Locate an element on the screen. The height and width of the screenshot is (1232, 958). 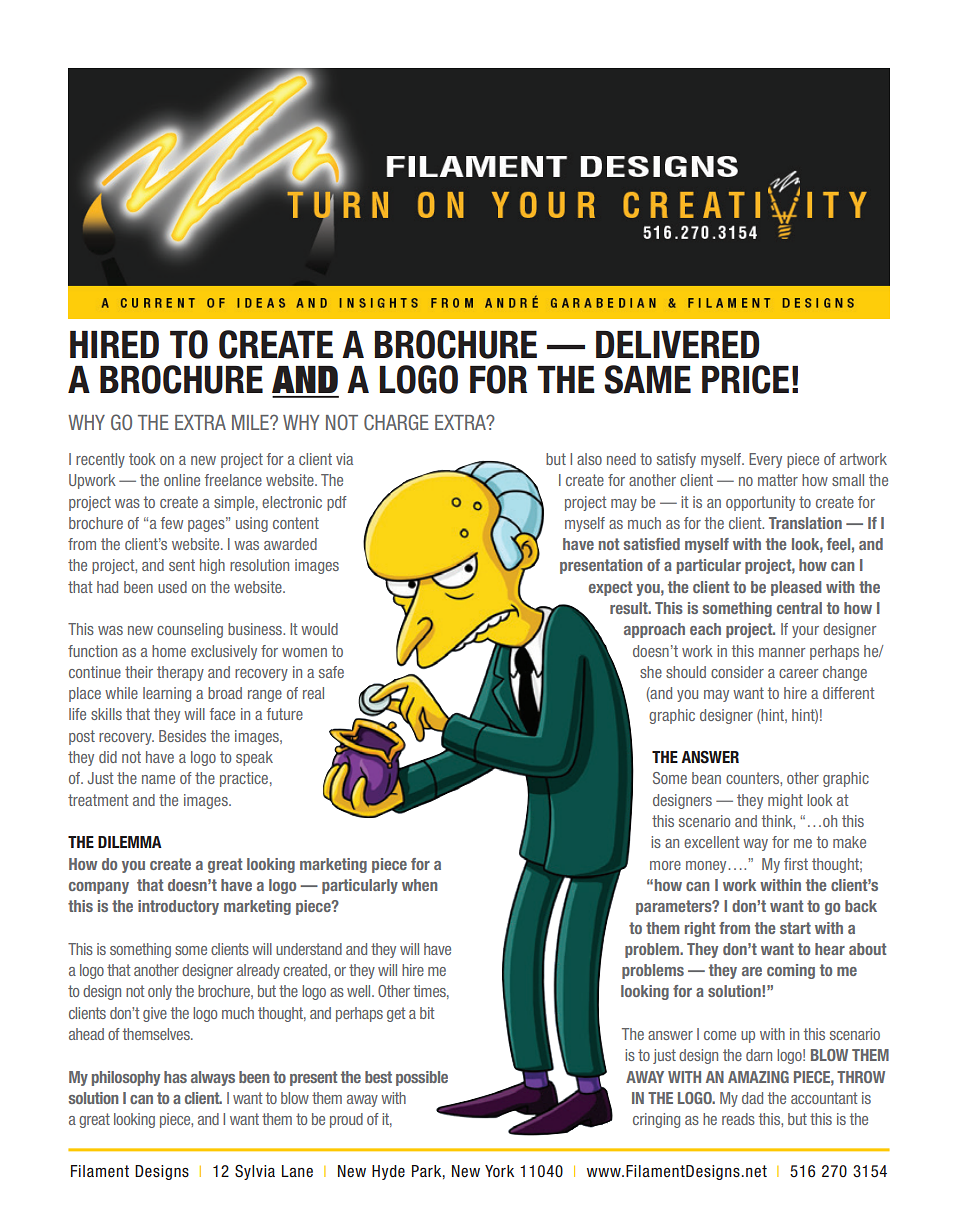
expect is located at coordinates (610, 588).
